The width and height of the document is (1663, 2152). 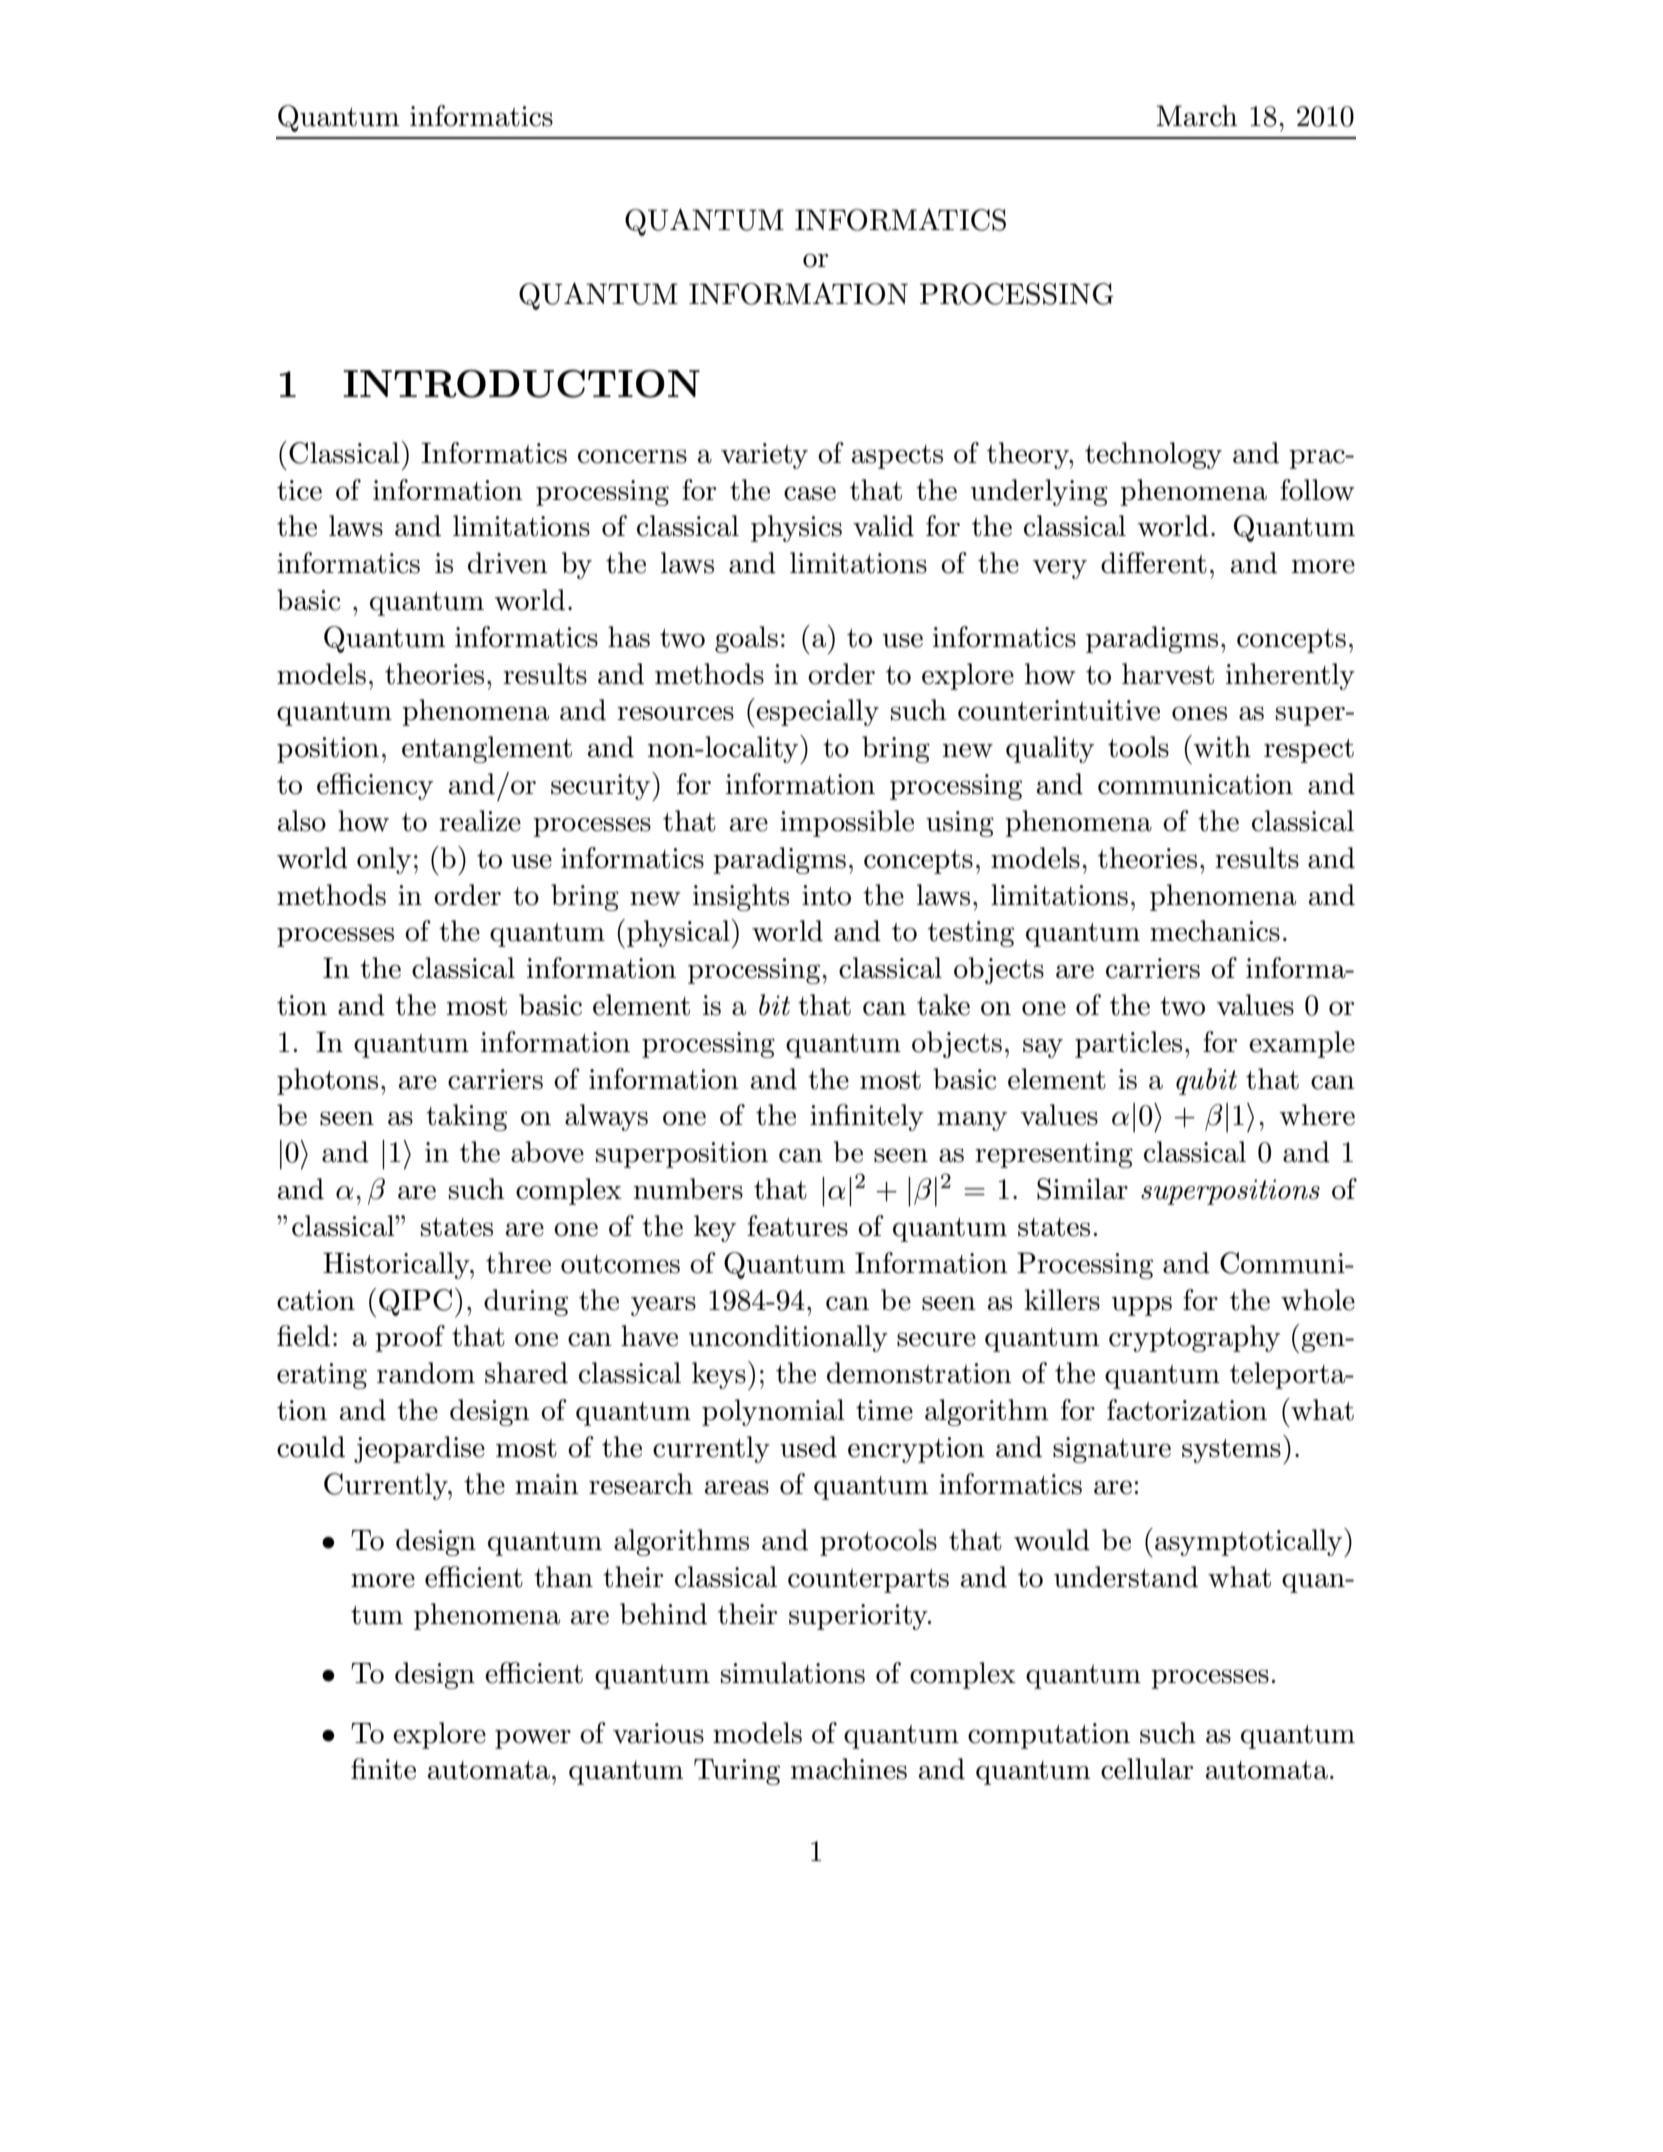 I want to click on features, so click(x=797, y=1226).
